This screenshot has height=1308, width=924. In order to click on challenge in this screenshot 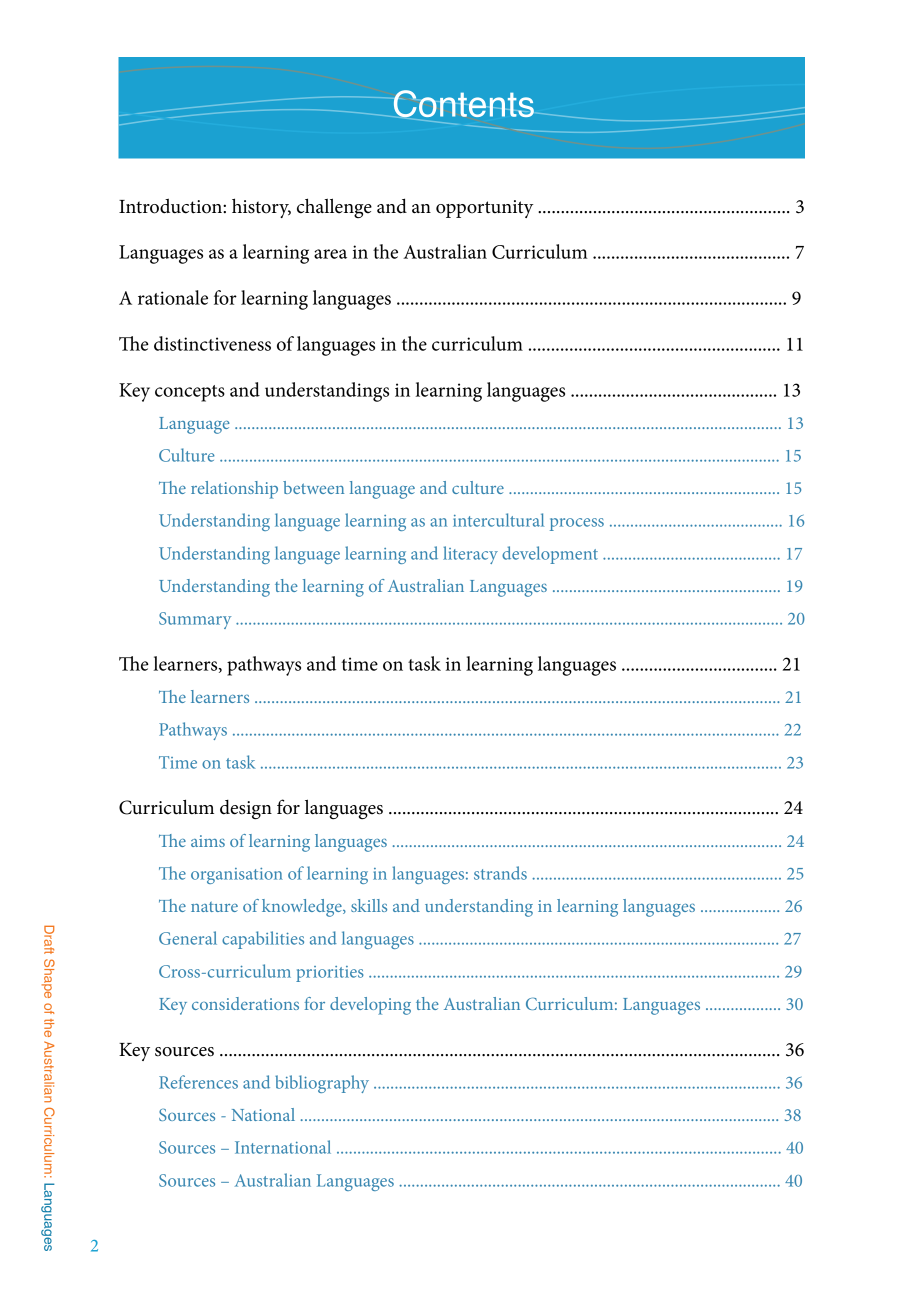, I will do `click(334, 208)`.
